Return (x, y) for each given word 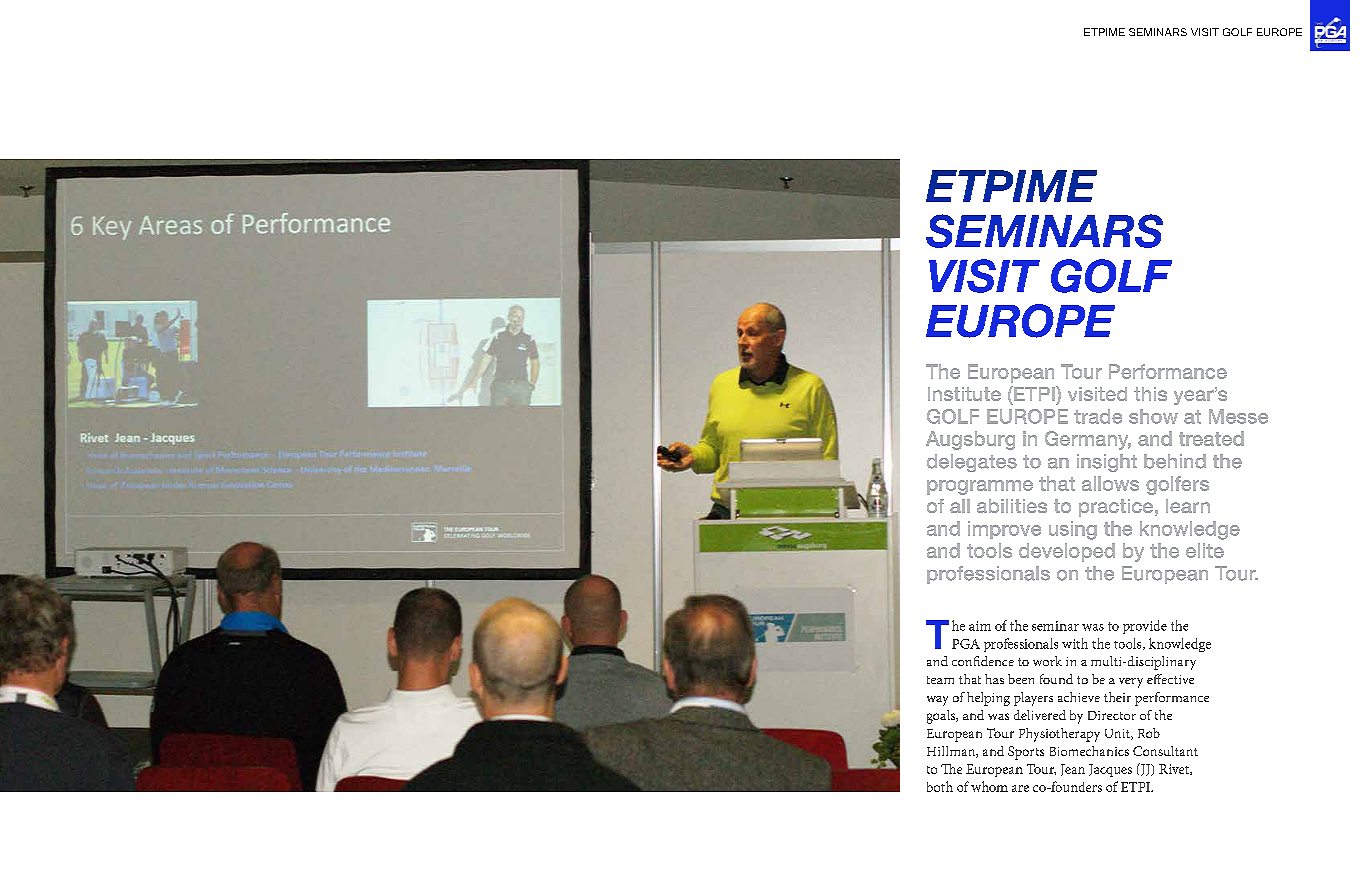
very (1131, 683)
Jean (1073, 770)
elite (1205, 550)
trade (1098, 416)
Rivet (1175, 769)
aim (980, 626)
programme (980, 487)
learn (1188, 506)
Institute (964, 394)
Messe (1238, 416)
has (994, 679)
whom (989, 786)
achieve (1079, 697)
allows (1110, 483)
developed (1067, 552)
